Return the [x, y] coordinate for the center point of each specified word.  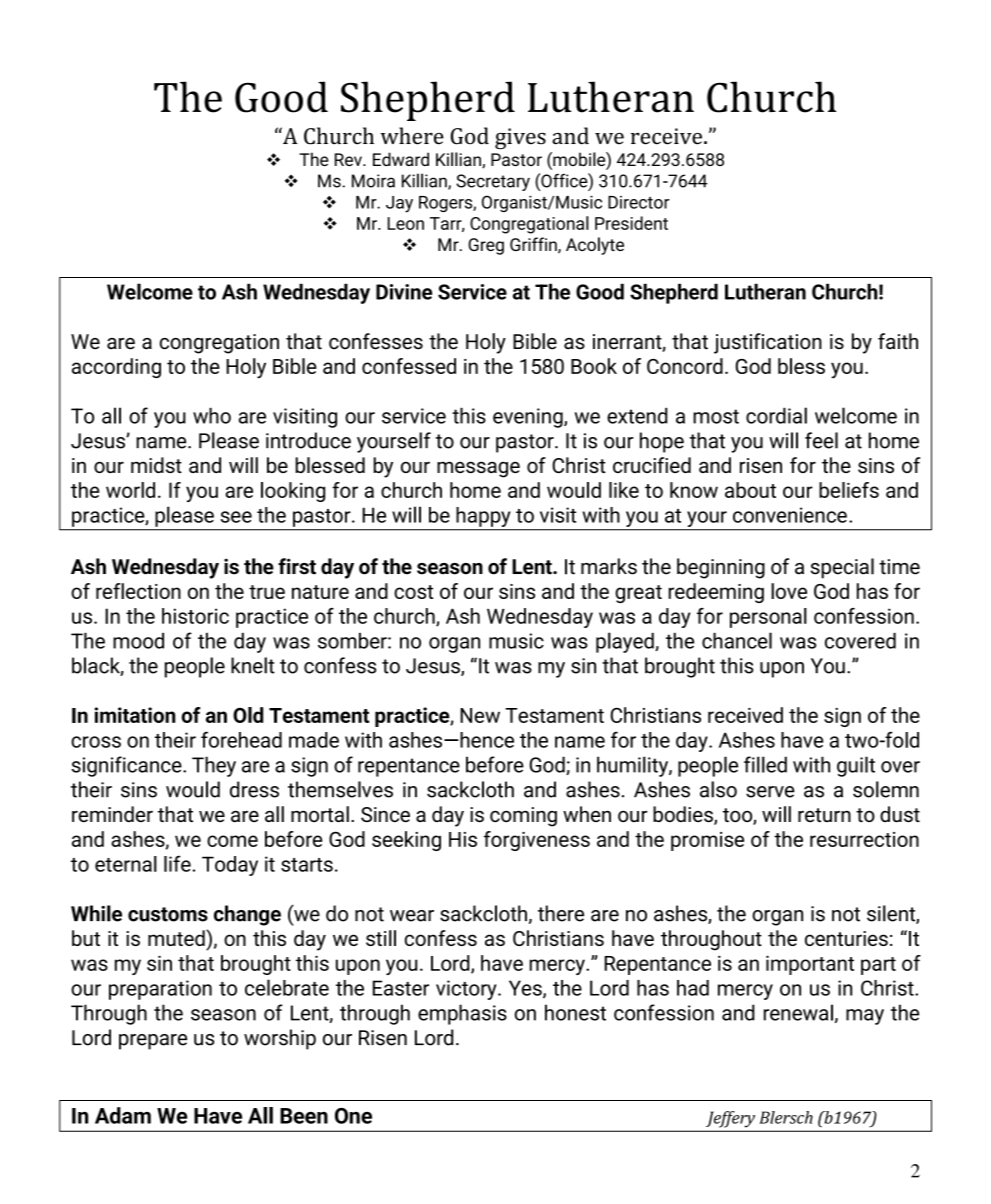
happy [483, 517]
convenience [790, 515]
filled [765, 764]
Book [594, 366]
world [130, 490]
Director [639, 202]
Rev [349, 159]
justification [768, 343]
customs [168, 914]
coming [523, 817]
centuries [846, 938]
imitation [135, 715]
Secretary [493, 182]
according [116, 368]
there [561, 913]
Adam [123, 1115]
